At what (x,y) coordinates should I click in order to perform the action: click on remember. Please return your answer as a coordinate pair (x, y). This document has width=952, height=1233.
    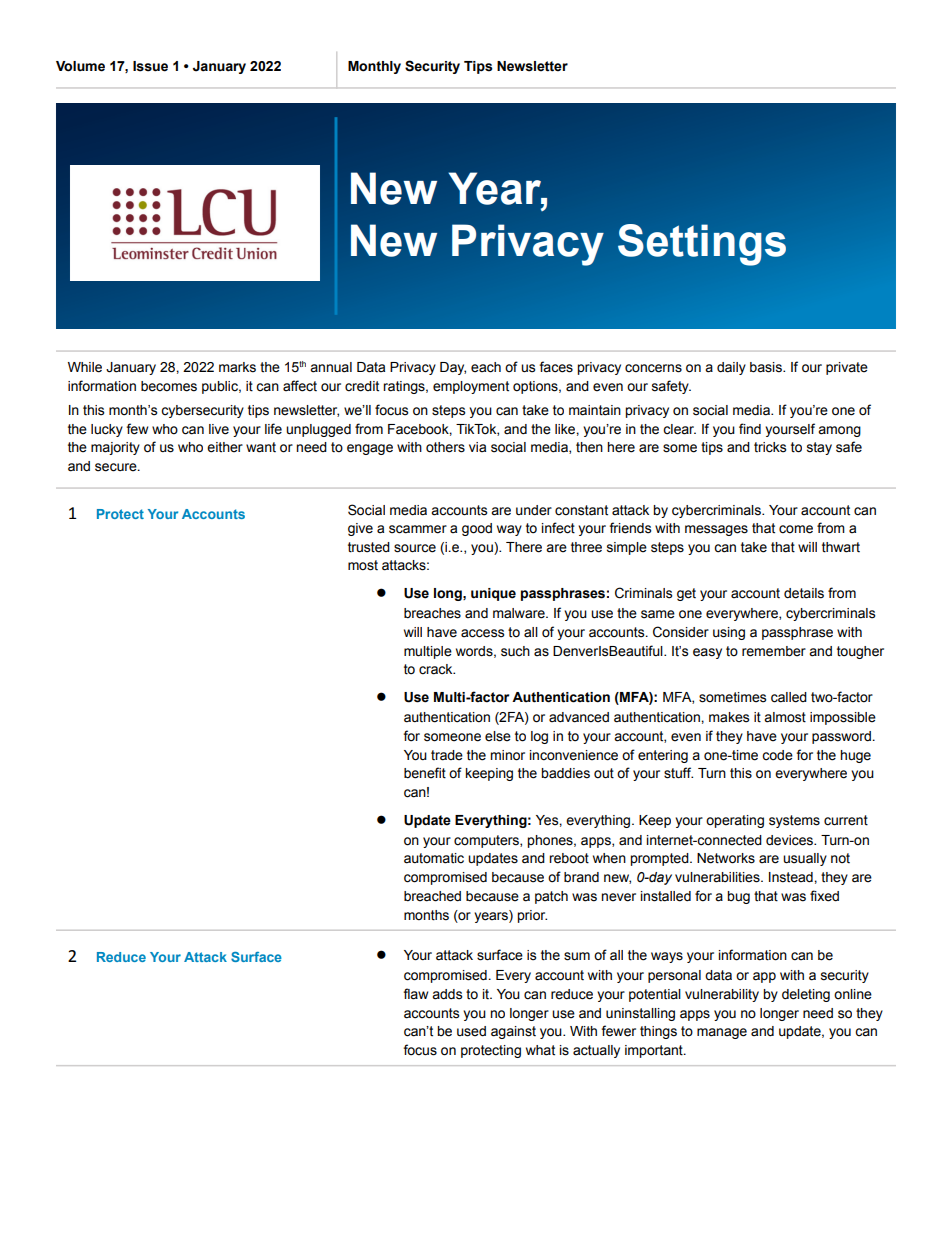
    Looking at the image, I should click on (774, 651).
